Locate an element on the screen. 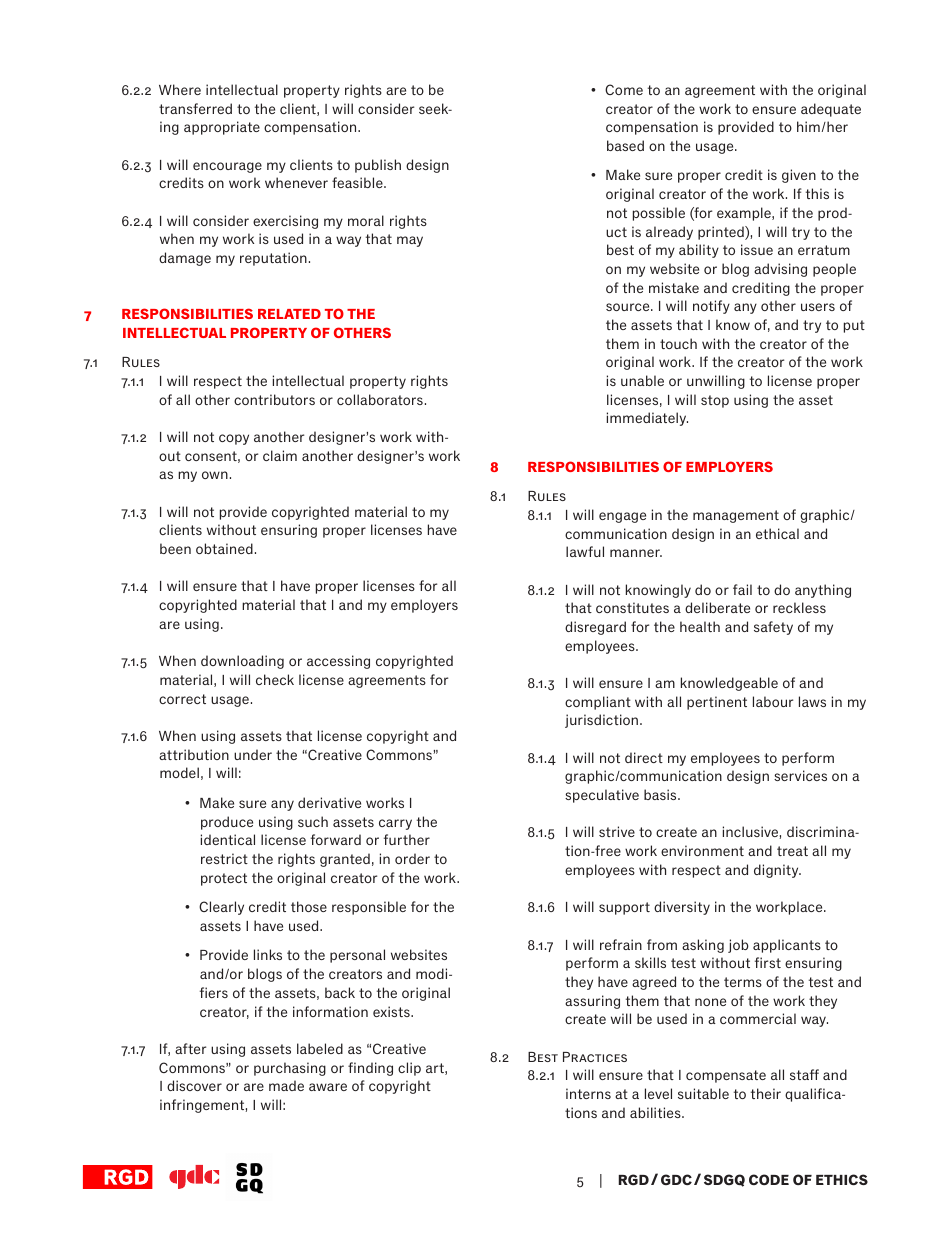 The height and width of the screenshot is (1233, 952). adequate is located at coordinates (831, 110).
